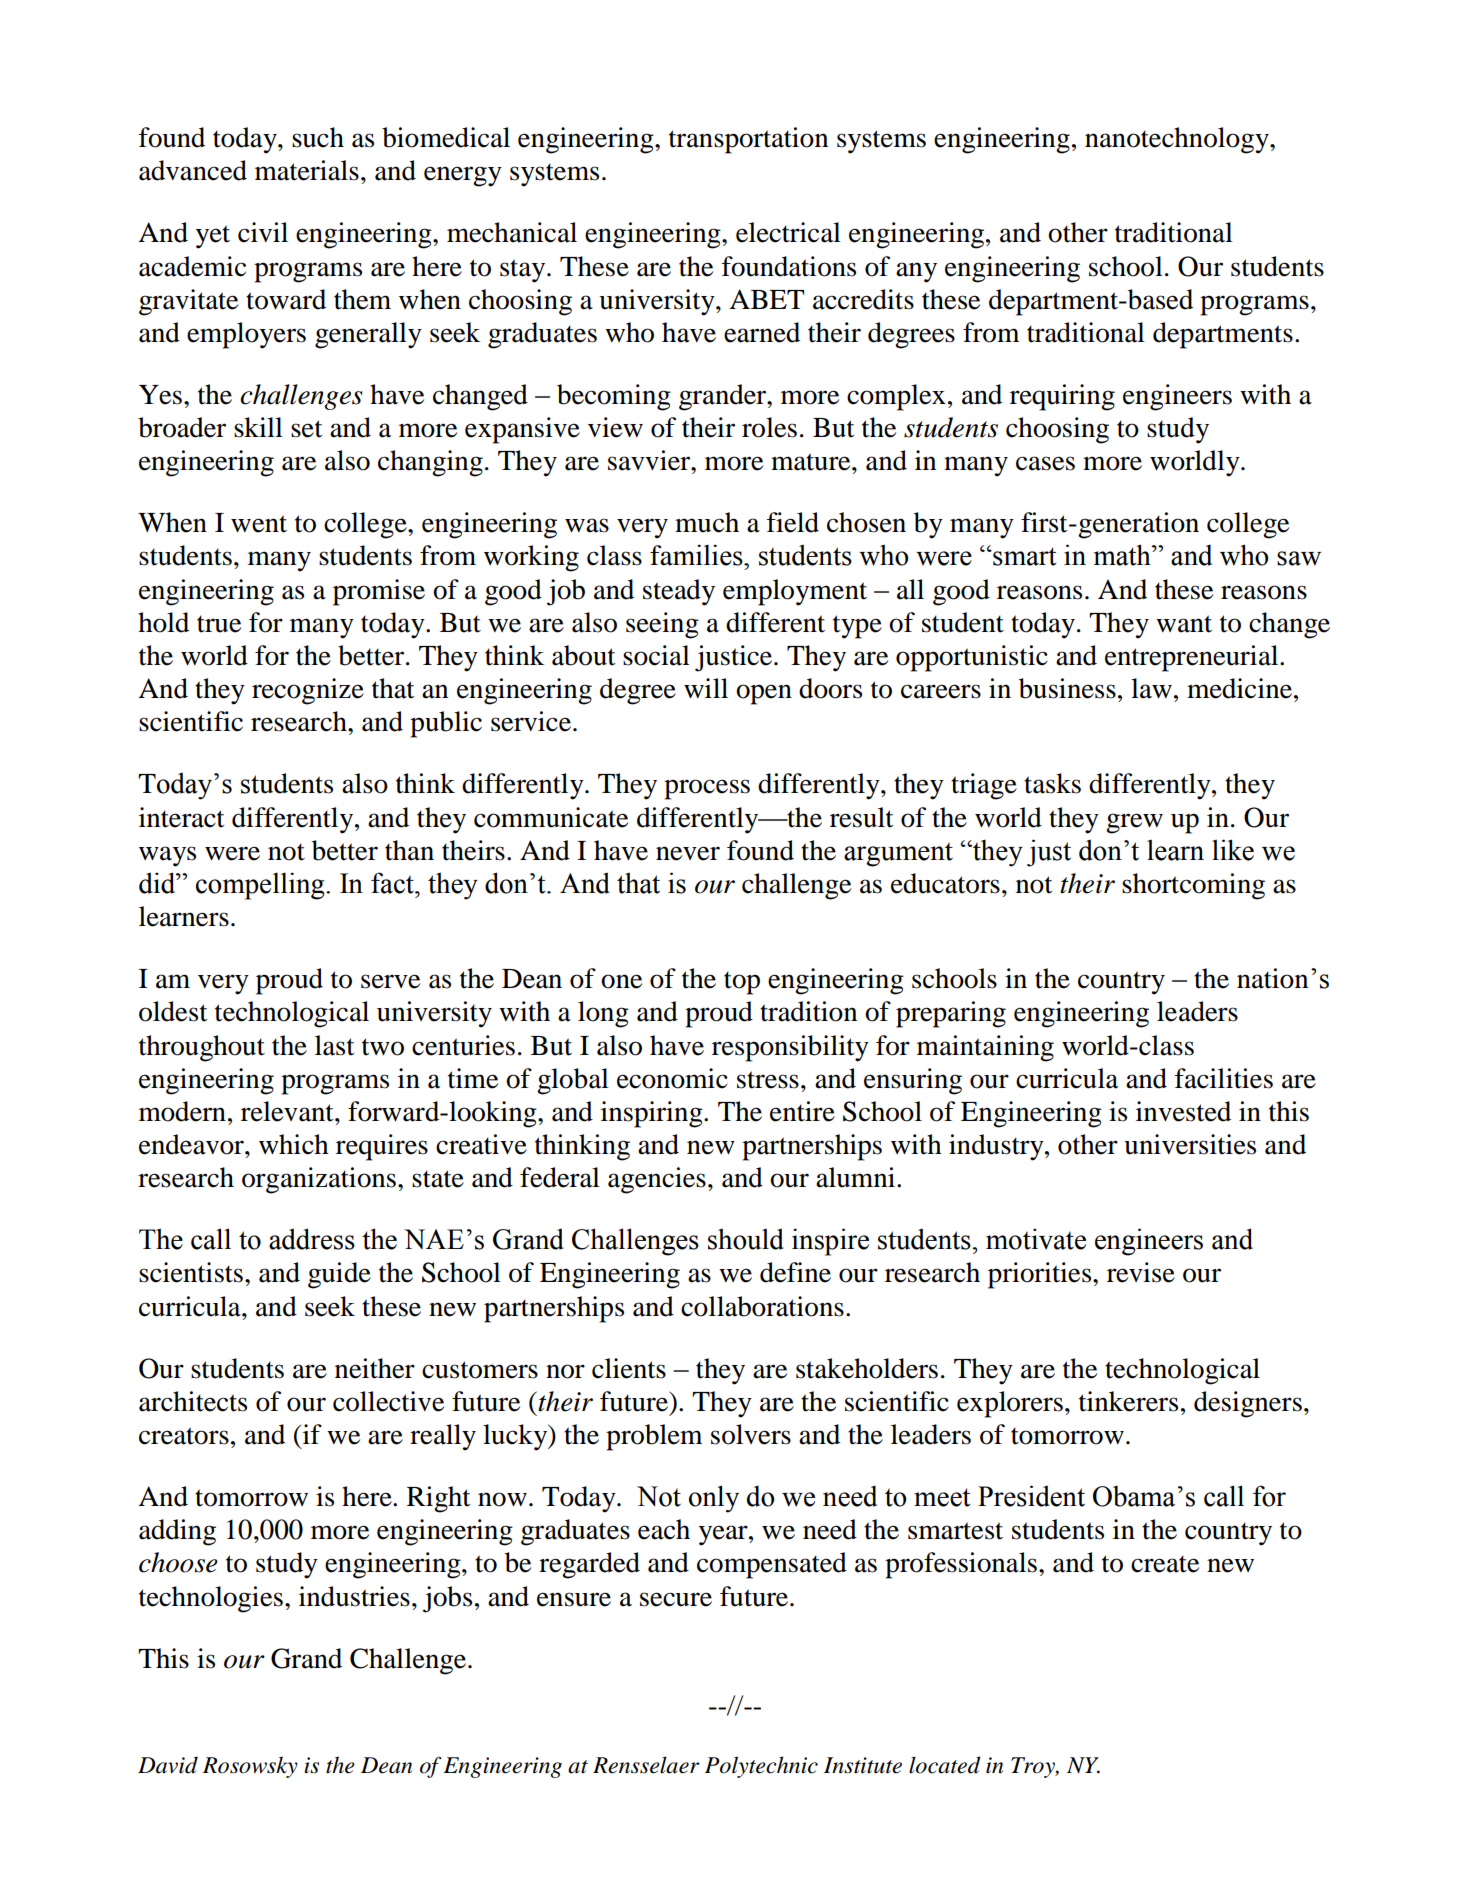  I want to click on shortcoming, so click(1193, 886).
